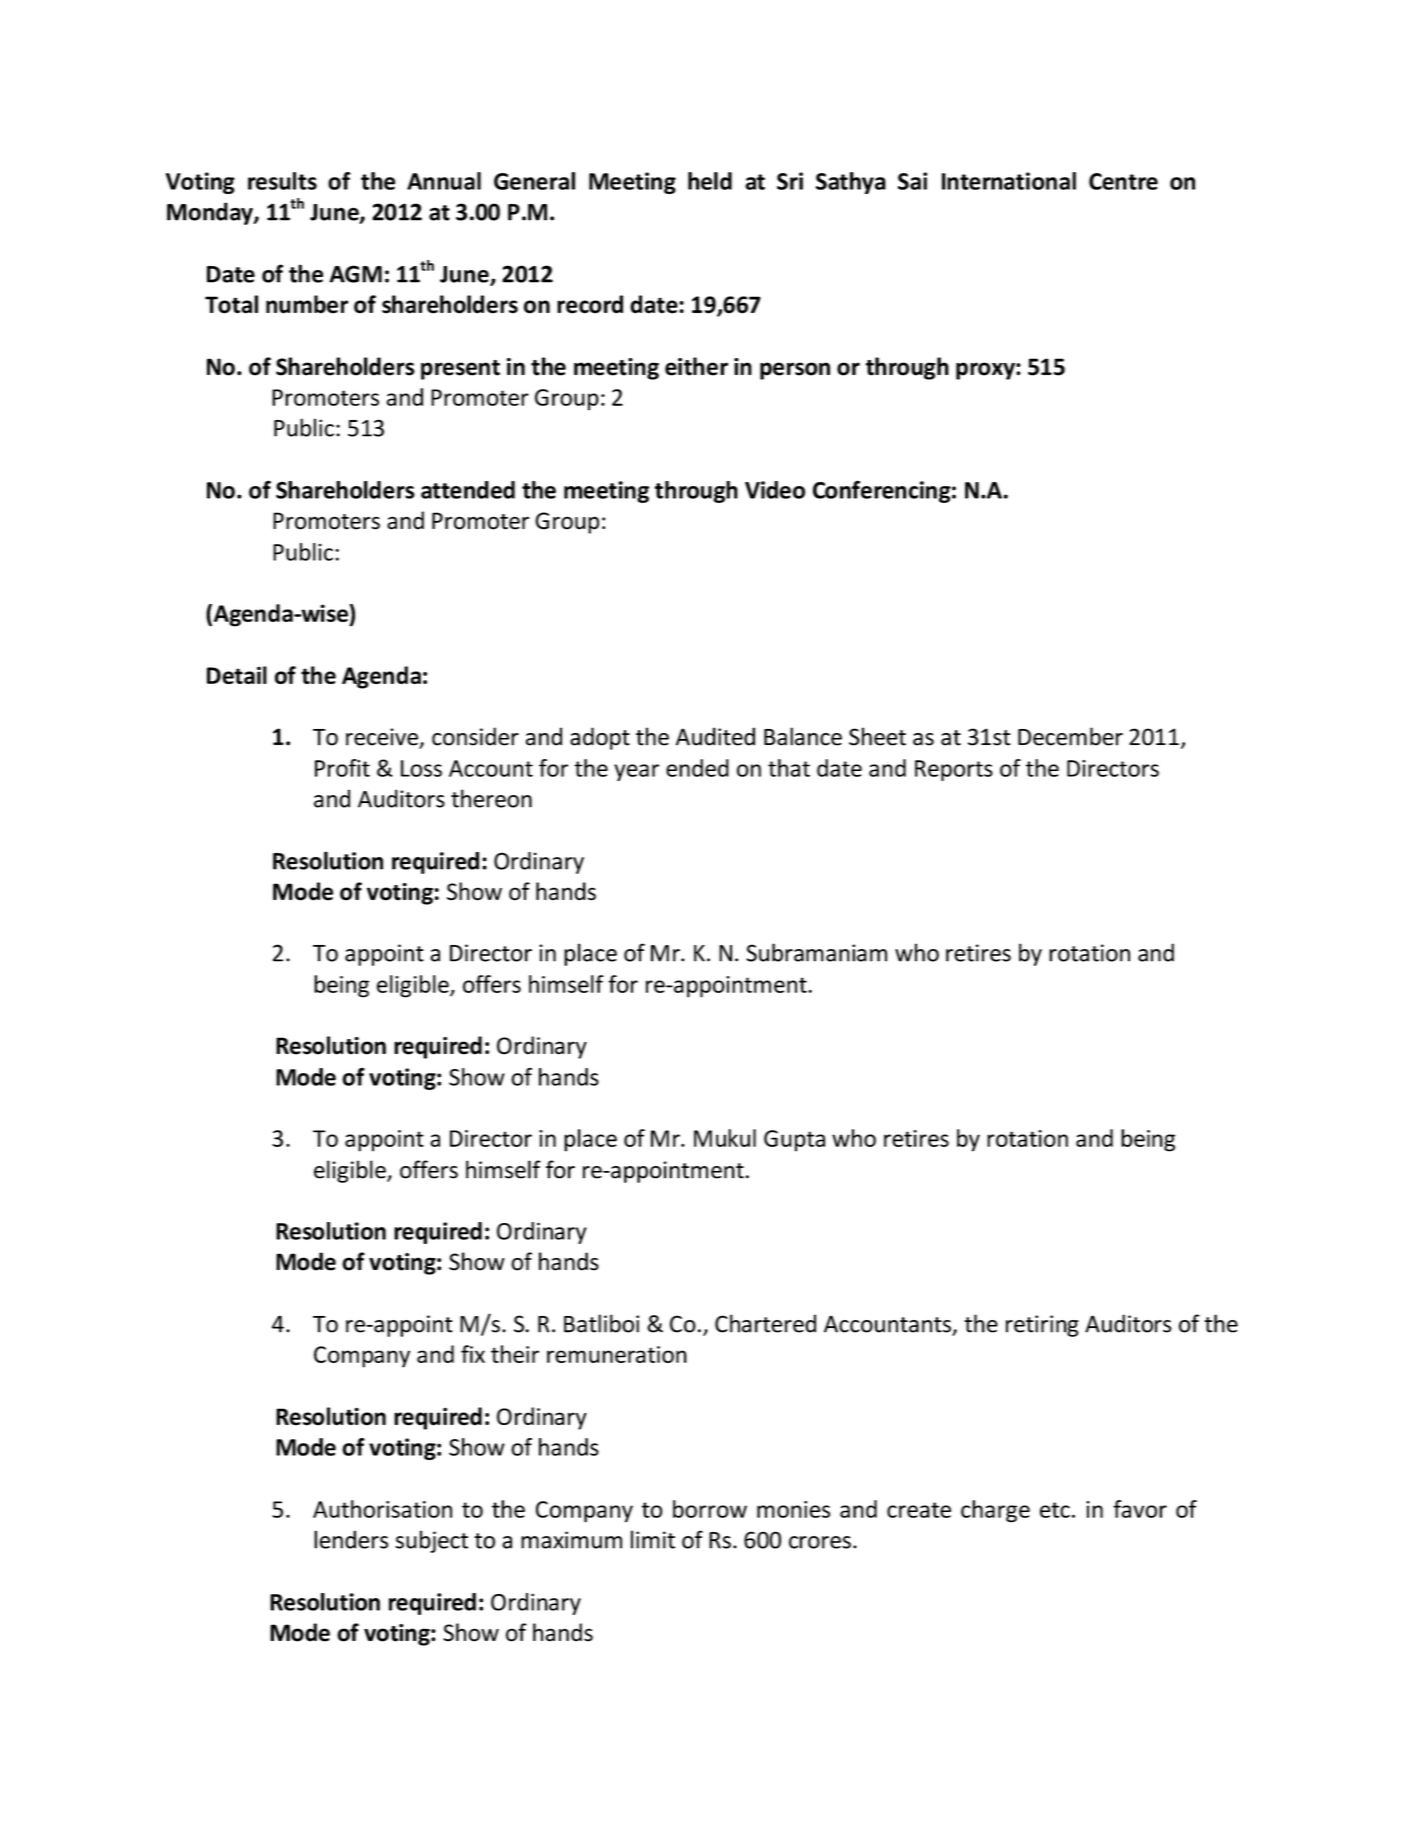 The image size is (1407, 1821). I want to click on retiring, so click(1042, 1326).
